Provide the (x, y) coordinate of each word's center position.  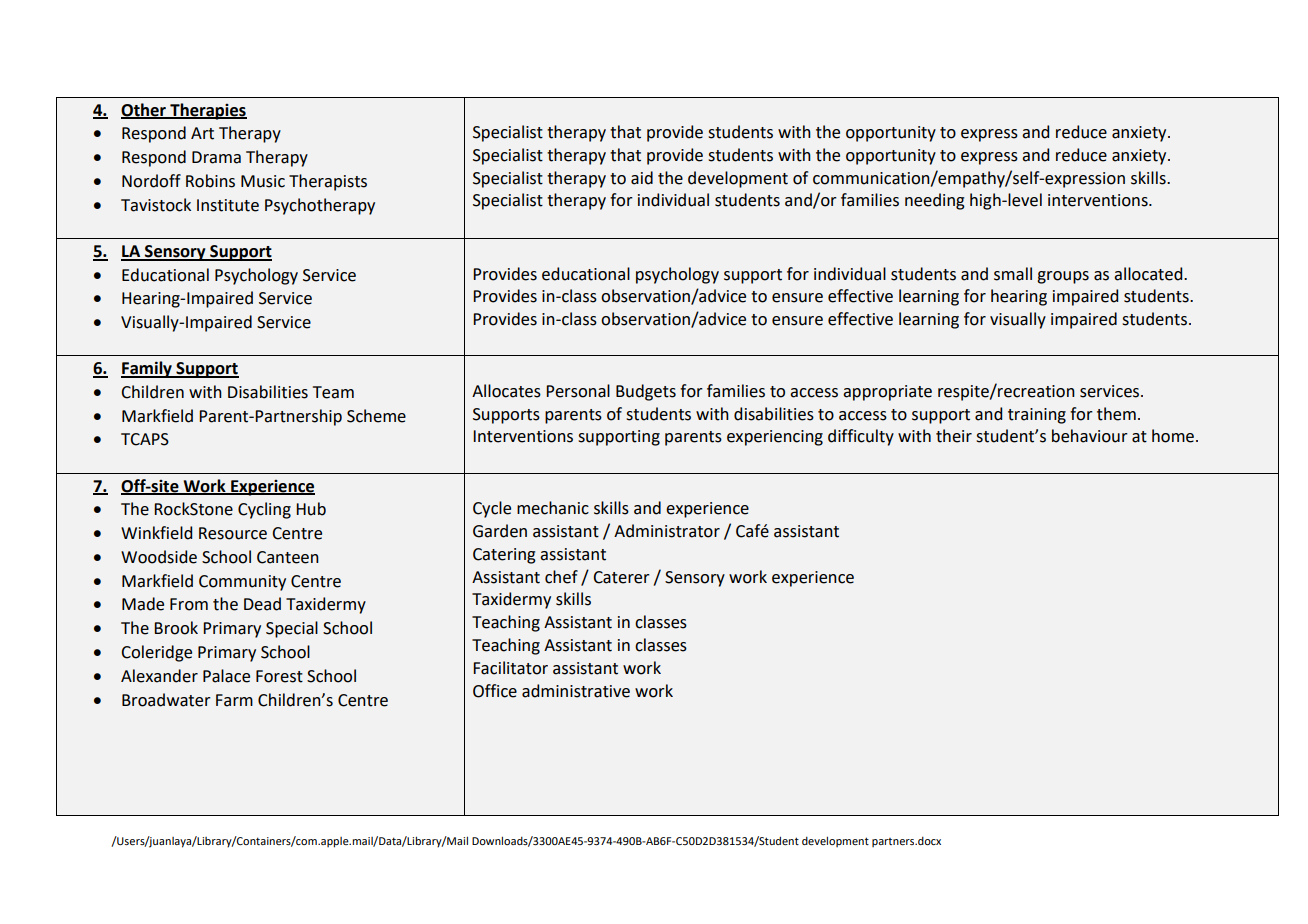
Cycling (264, 510)
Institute (228, 205)
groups (1063, 277)
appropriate (887, 393)
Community (242, 583)
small (1013, 274)
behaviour (1090, 436)
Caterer (621, 577)
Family (147, 369)
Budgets (646, 392)
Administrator (667, 531)
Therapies (207, 111)
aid (642, 178)
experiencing (775, 438)
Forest (279, 676)
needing (935, 201)
